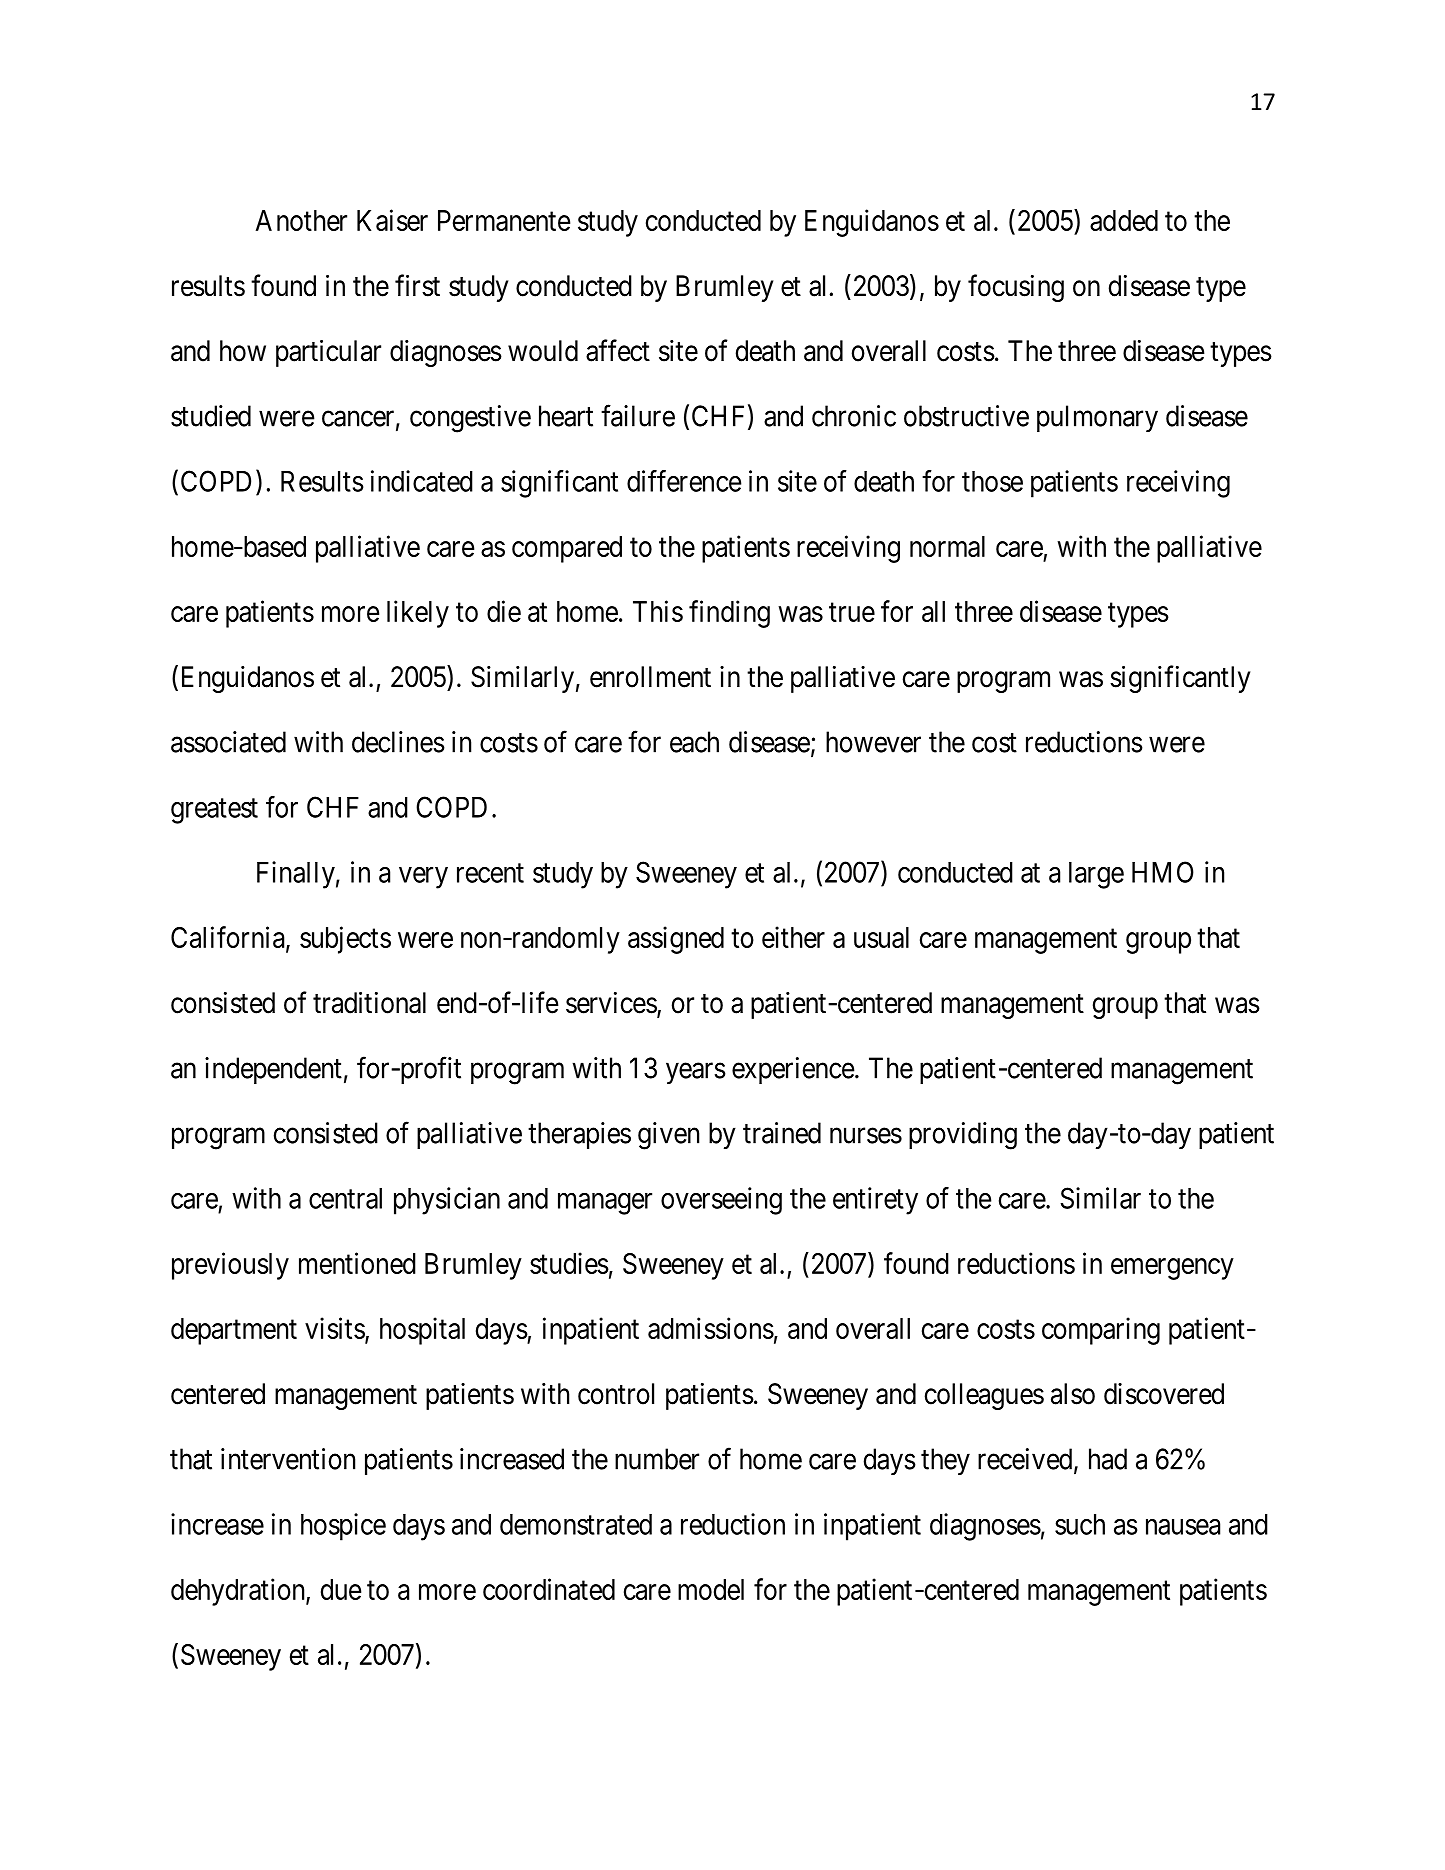  What do you see at coordinates (618, 350) in the screenshot?
I see `affect` at bounding box center [618, 350].
